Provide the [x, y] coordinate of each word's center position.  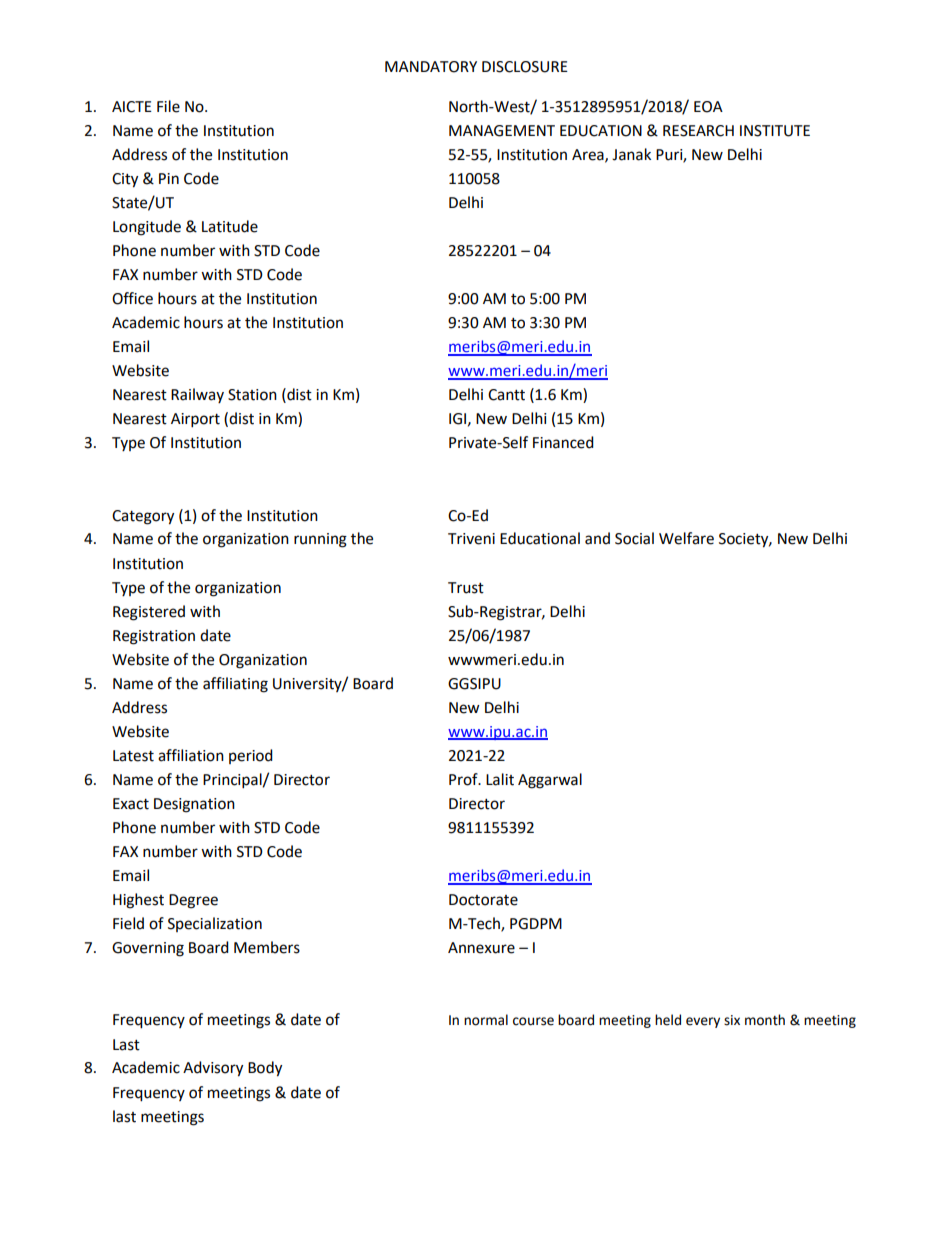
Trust [466, 588]
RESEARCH [698, 131]
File [168, 106]
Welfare [686, 538]
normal [486, 1020]
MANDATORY [431, 67]
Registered [149, 613]
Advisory [213, 1069]
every [703, 1022]
